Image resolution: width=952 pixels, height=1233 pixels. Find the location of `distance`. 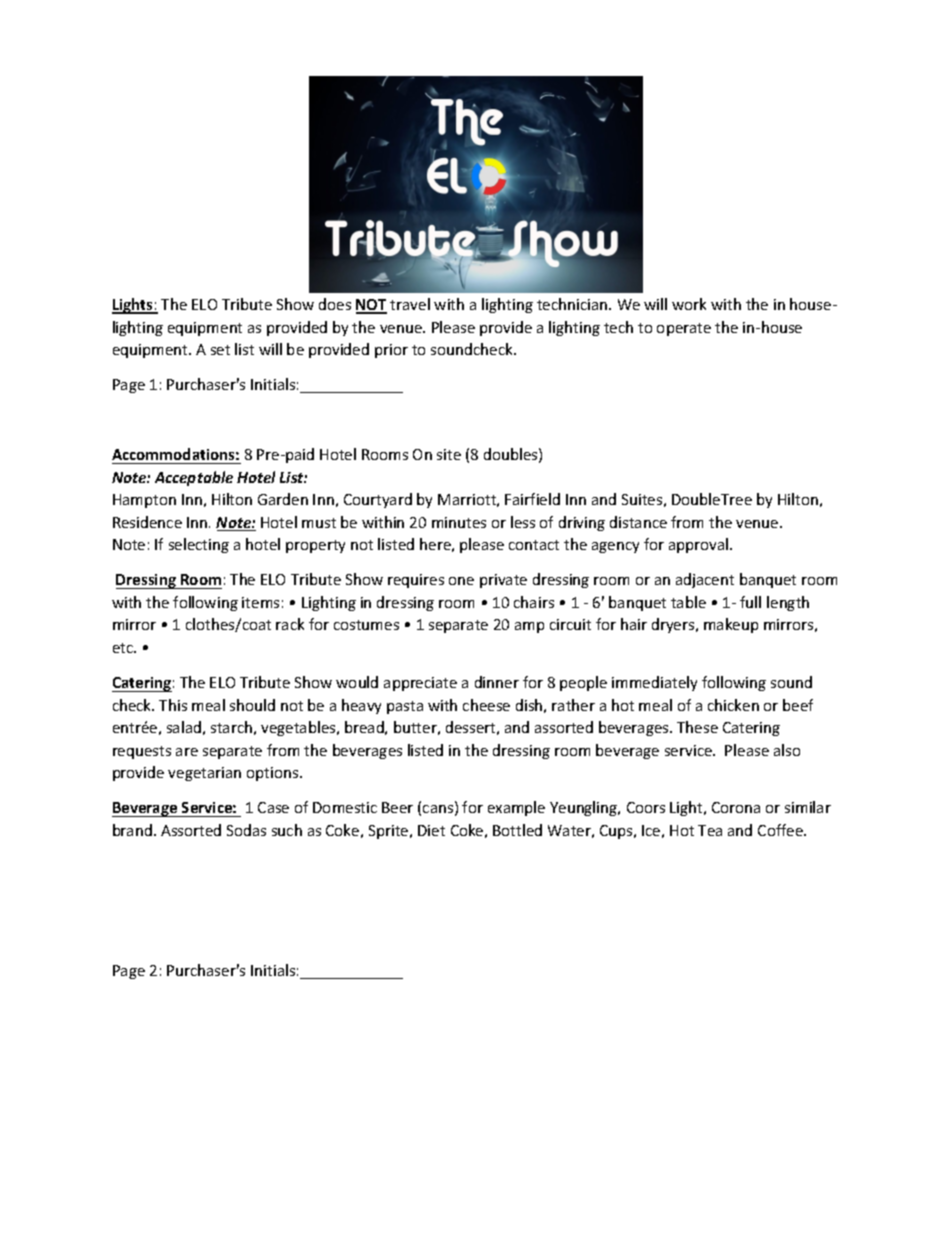

distance is located at coordinates (638, 522).
